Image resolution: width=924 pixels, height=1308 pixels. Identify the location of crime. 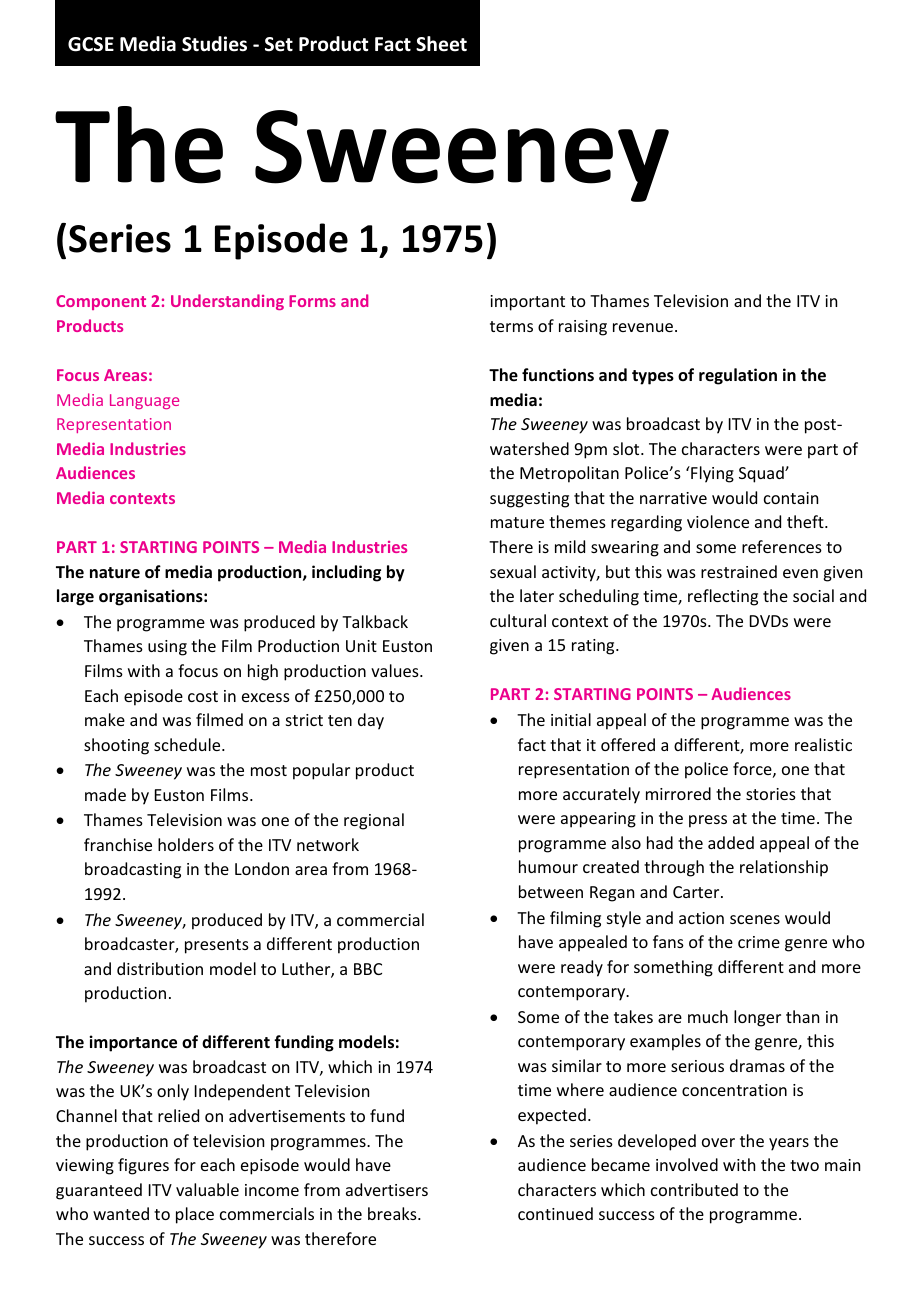
(759, 942).
